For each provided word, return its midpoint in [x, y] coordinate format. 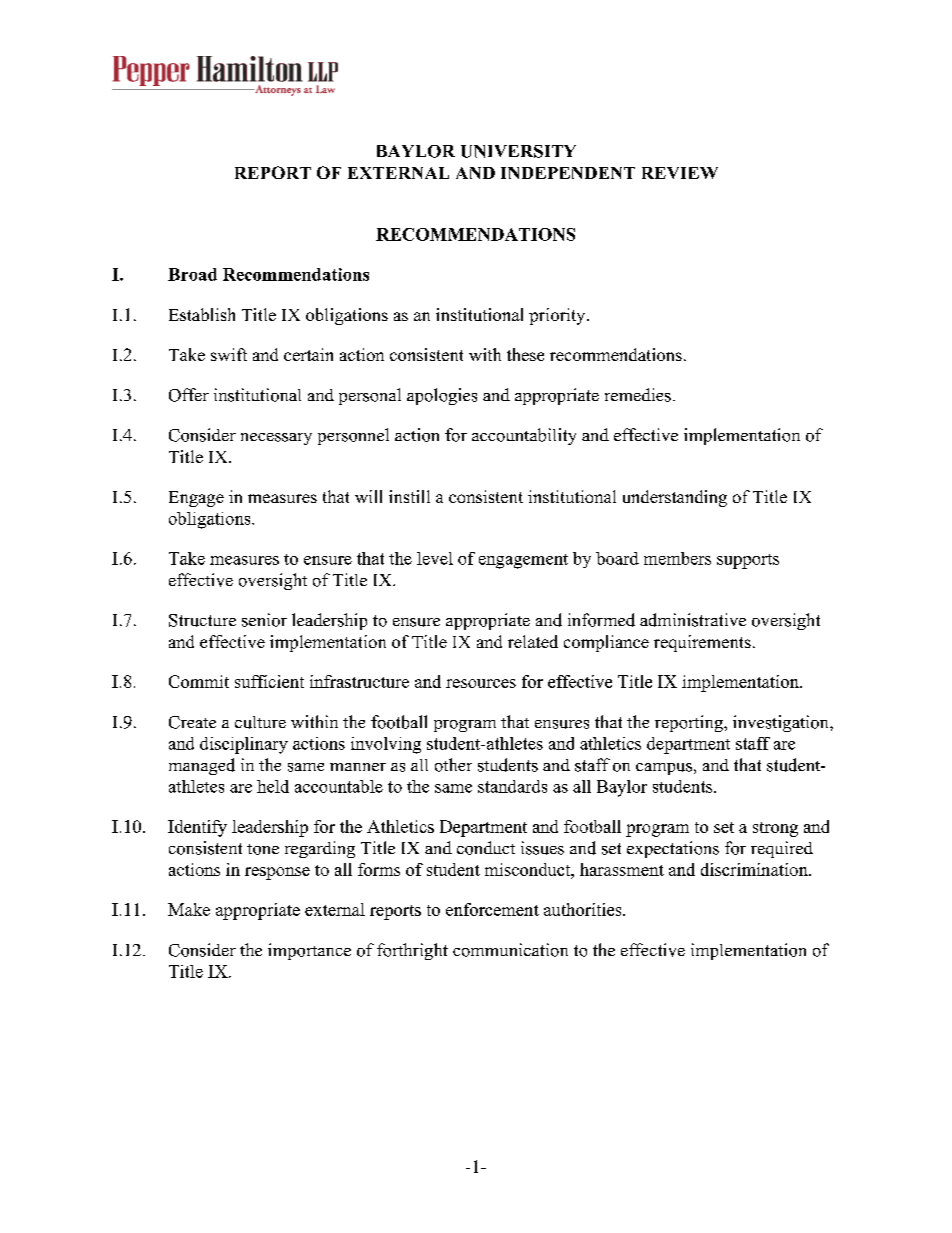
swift [229, 354]
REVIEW [680, 173]
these [525, 354]
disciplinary [244, 745]
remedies [638, 395]
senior [264, 620]
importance [309, 951]
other [453, 765]
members [677, 558]
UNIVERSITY [518, 151]
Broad [192, 274]
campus [664, 769]
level [435, 558]
